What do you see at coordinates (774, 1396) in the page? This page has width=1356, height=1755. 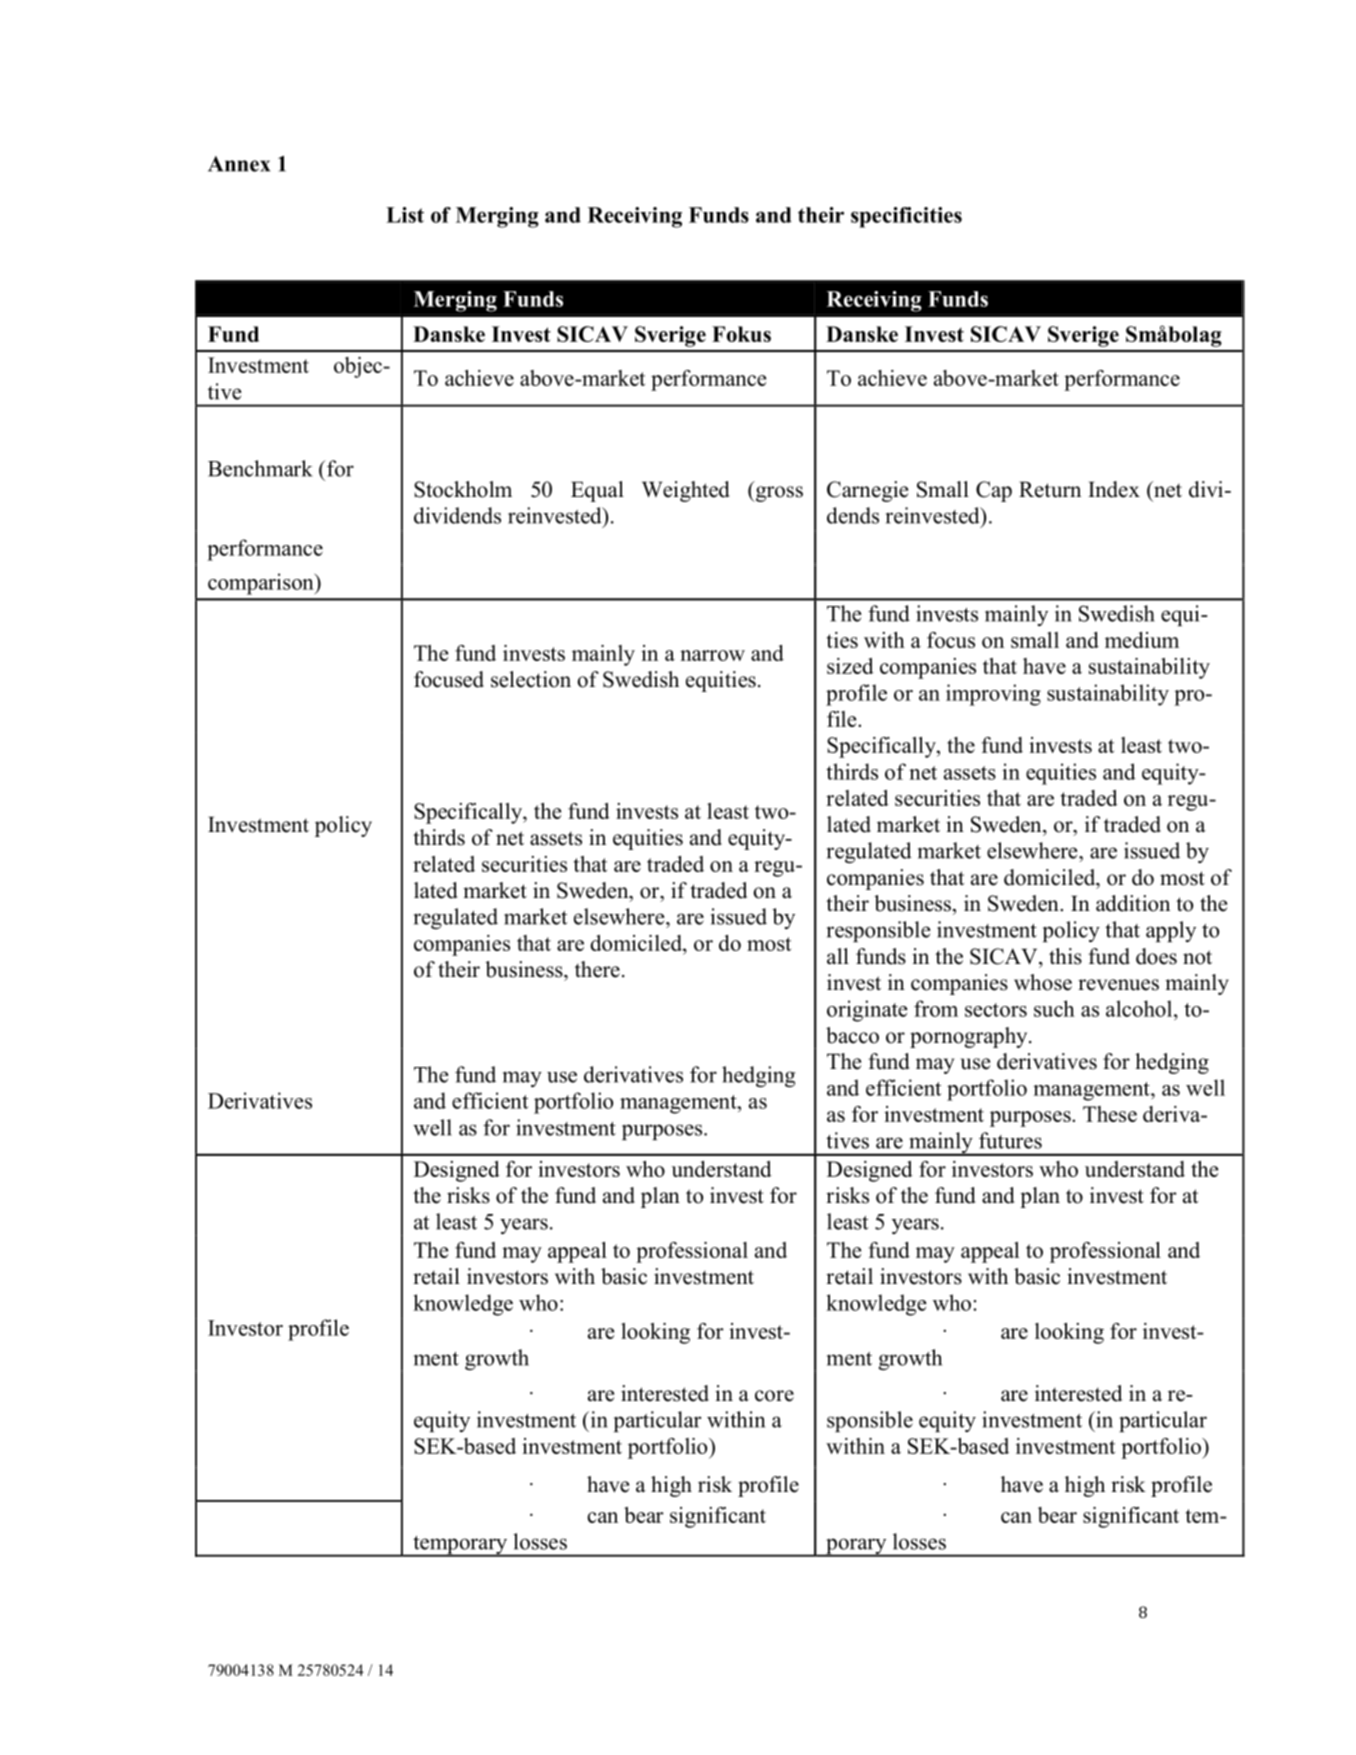 I see `core` at bounding box center [774, 1396].
